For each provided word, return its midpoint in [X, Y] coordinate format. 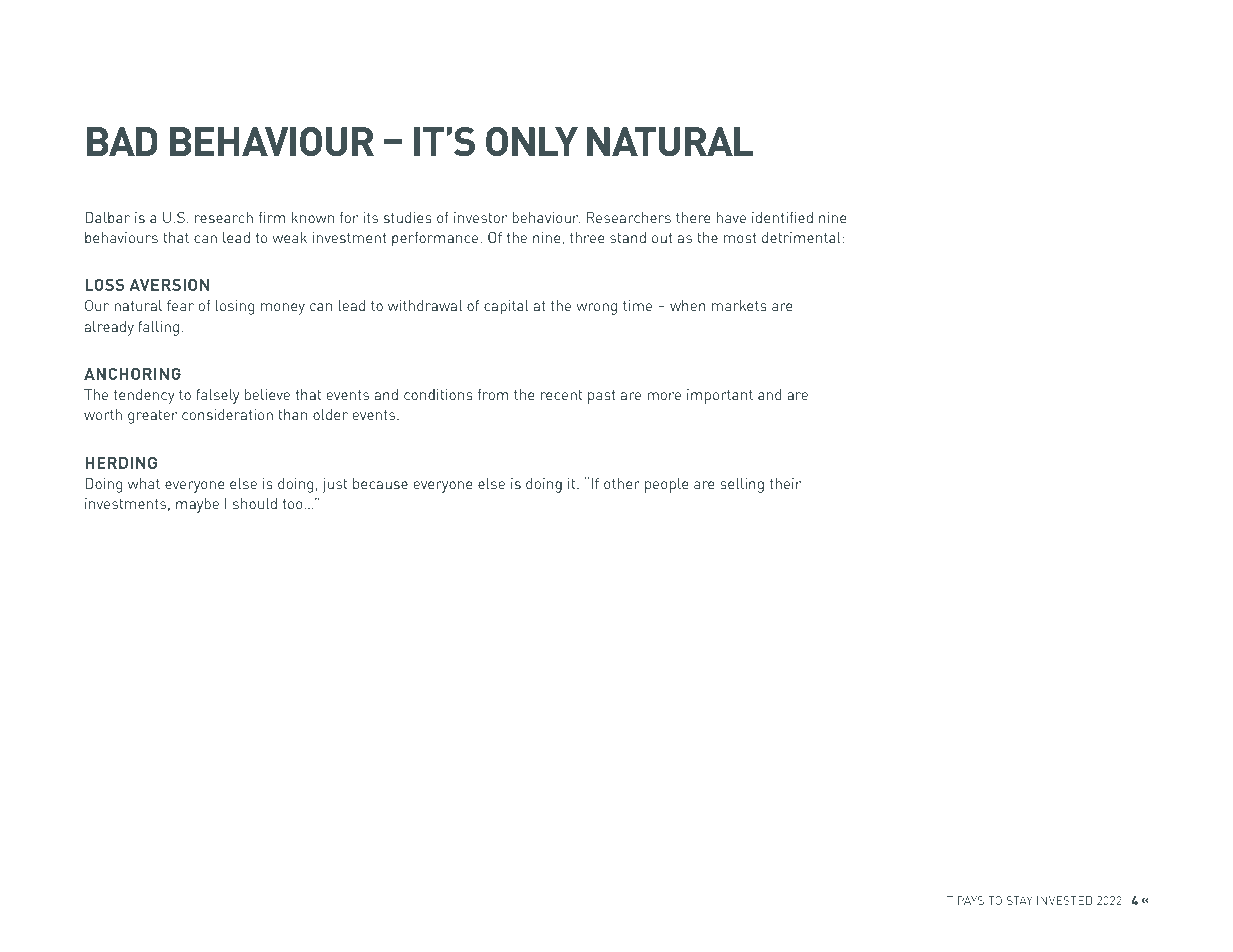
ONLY [532, 141]
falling [158, 328]
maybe [197, 505]
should [255, 503]
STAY [1019, 900]
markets [739, 305]
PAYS [971, 900]
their [785, 483]
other [622, 483]
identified [782, 217]
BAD [122, 141]
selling [742, 485]
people [667, 485]
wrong [596, 309]
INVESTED [1064, 900]
